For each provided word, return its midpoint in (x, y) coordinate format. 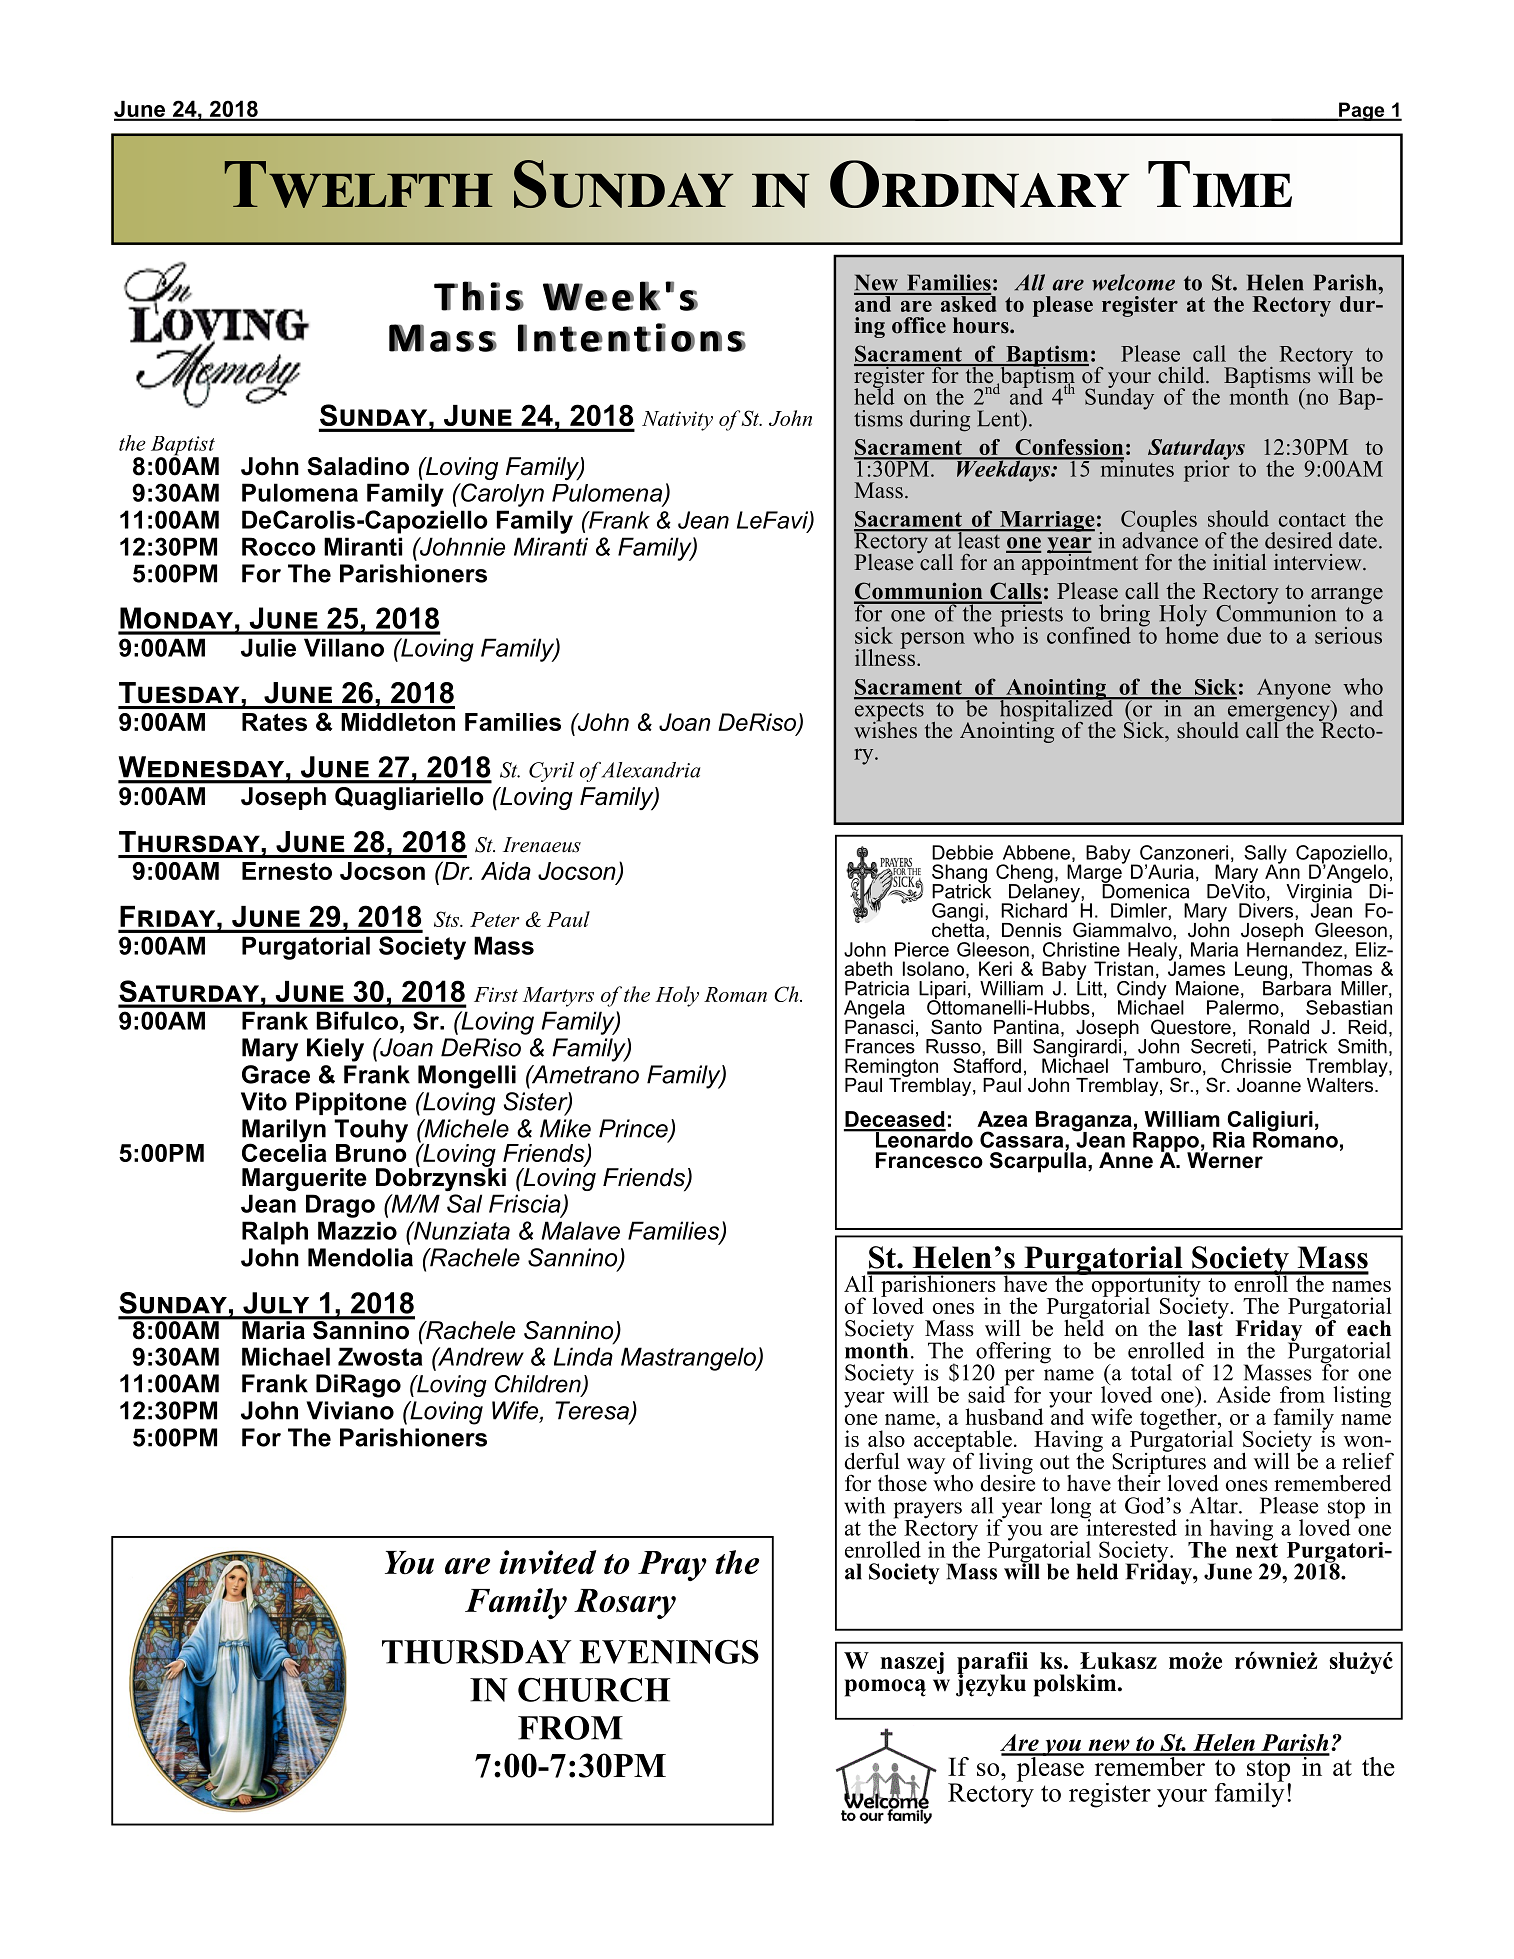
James (1196, 967)
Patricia (877, 988)
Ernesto (287, 871)
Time (1220, 184)
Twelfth (358, 184)
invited (547, 1562)
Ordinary (980, 184)
